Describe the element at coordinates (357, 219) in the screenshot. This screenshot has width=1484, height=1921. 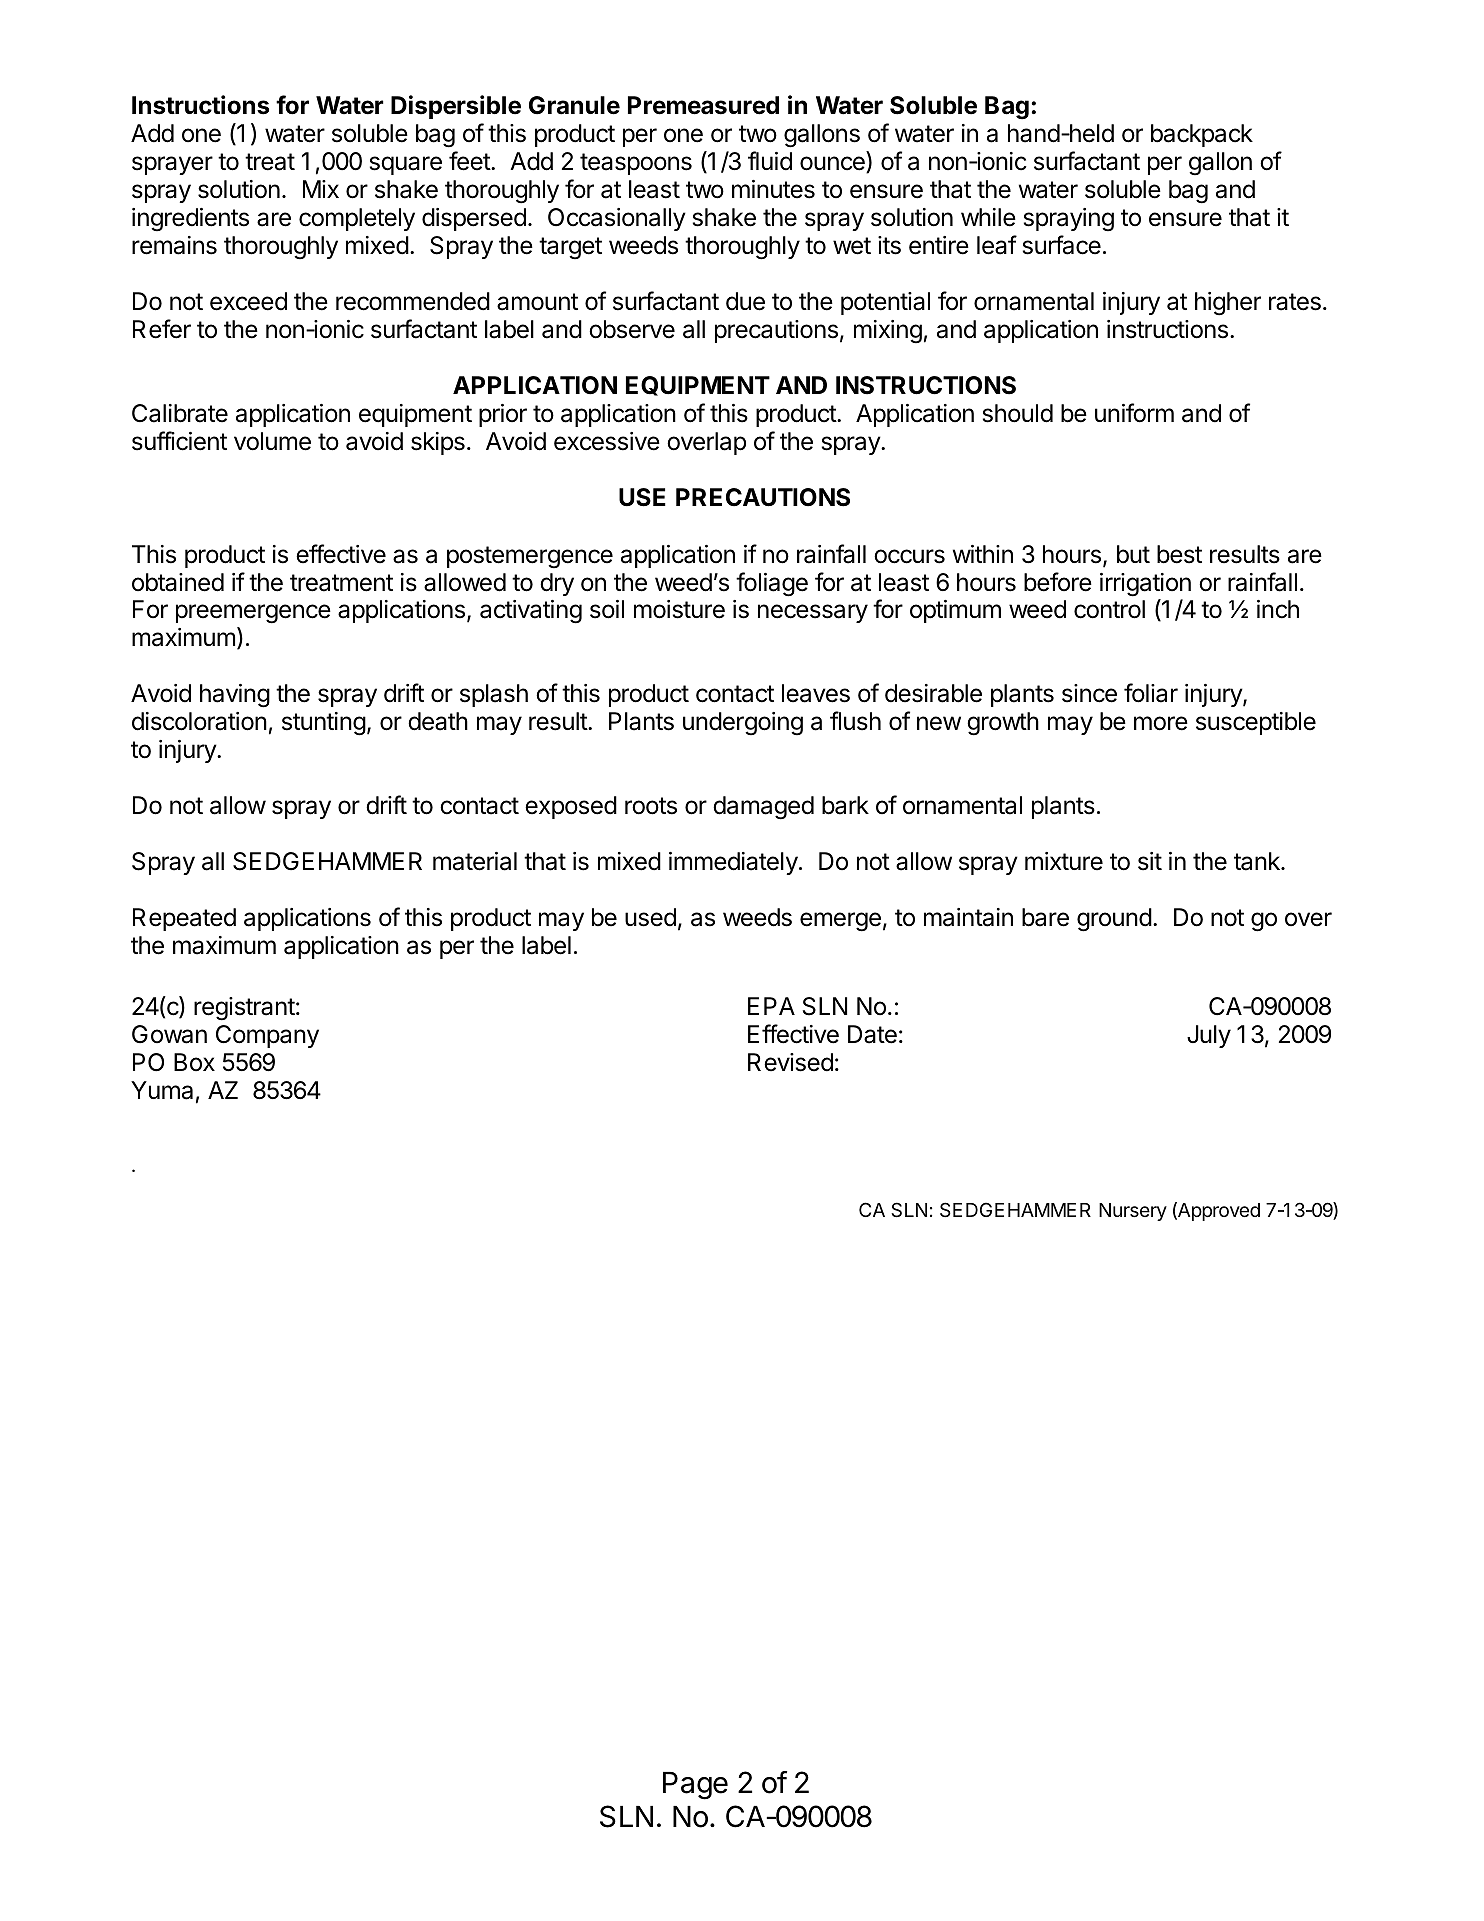
I see `completely` at that location.
